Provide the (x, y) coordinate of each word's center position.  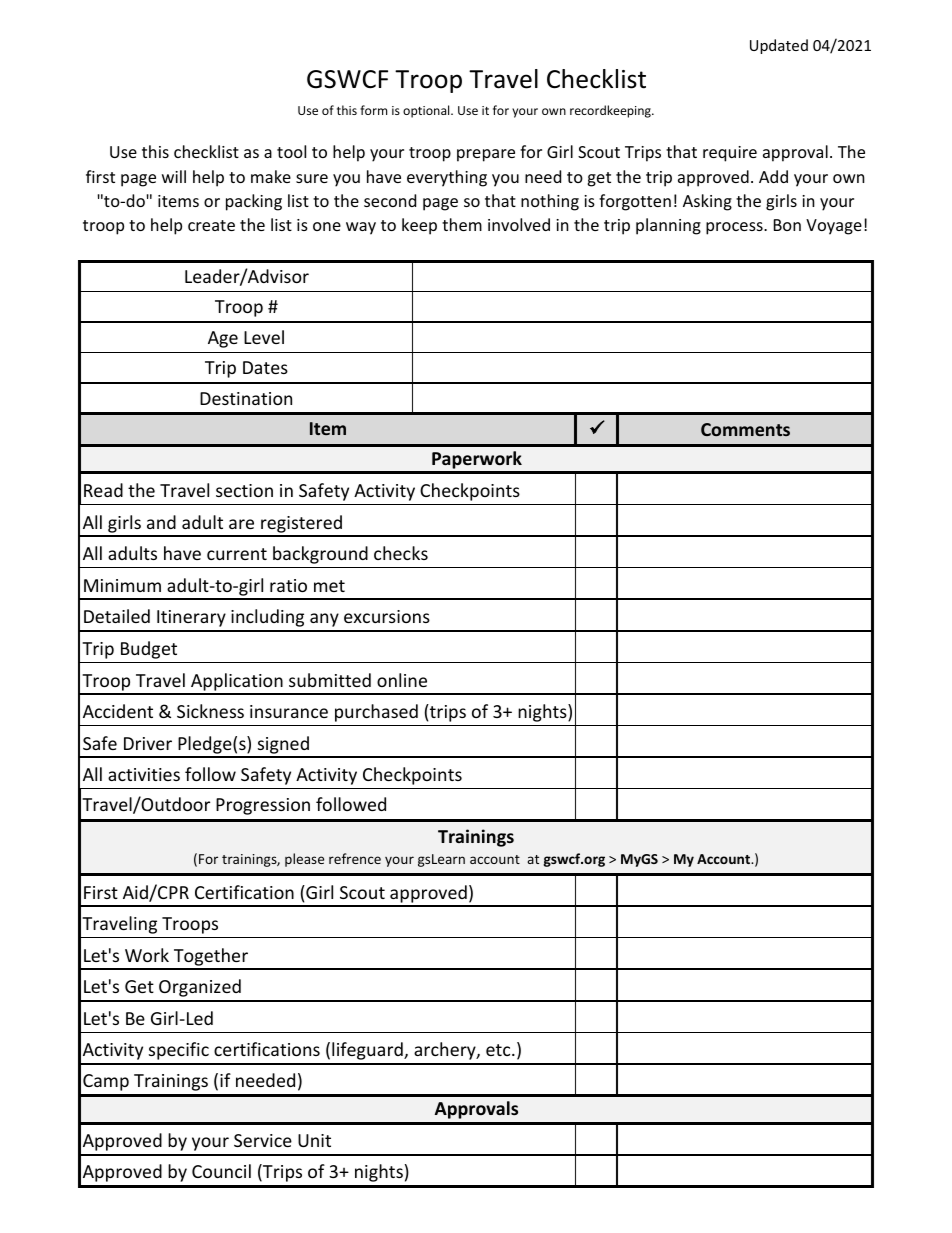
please (304, 860)
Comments (745, 429)
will (174, 176)
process (735, 228)
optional (427, 111)
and (161, 522)
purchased (376, 713)
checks (401, 553)
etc (499, 1050)
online (402, 680)
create (211, 225)
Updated (779, 46)
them (462, 224)
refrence (355, 858)
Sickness (210, 711)
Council (221, 1171)
